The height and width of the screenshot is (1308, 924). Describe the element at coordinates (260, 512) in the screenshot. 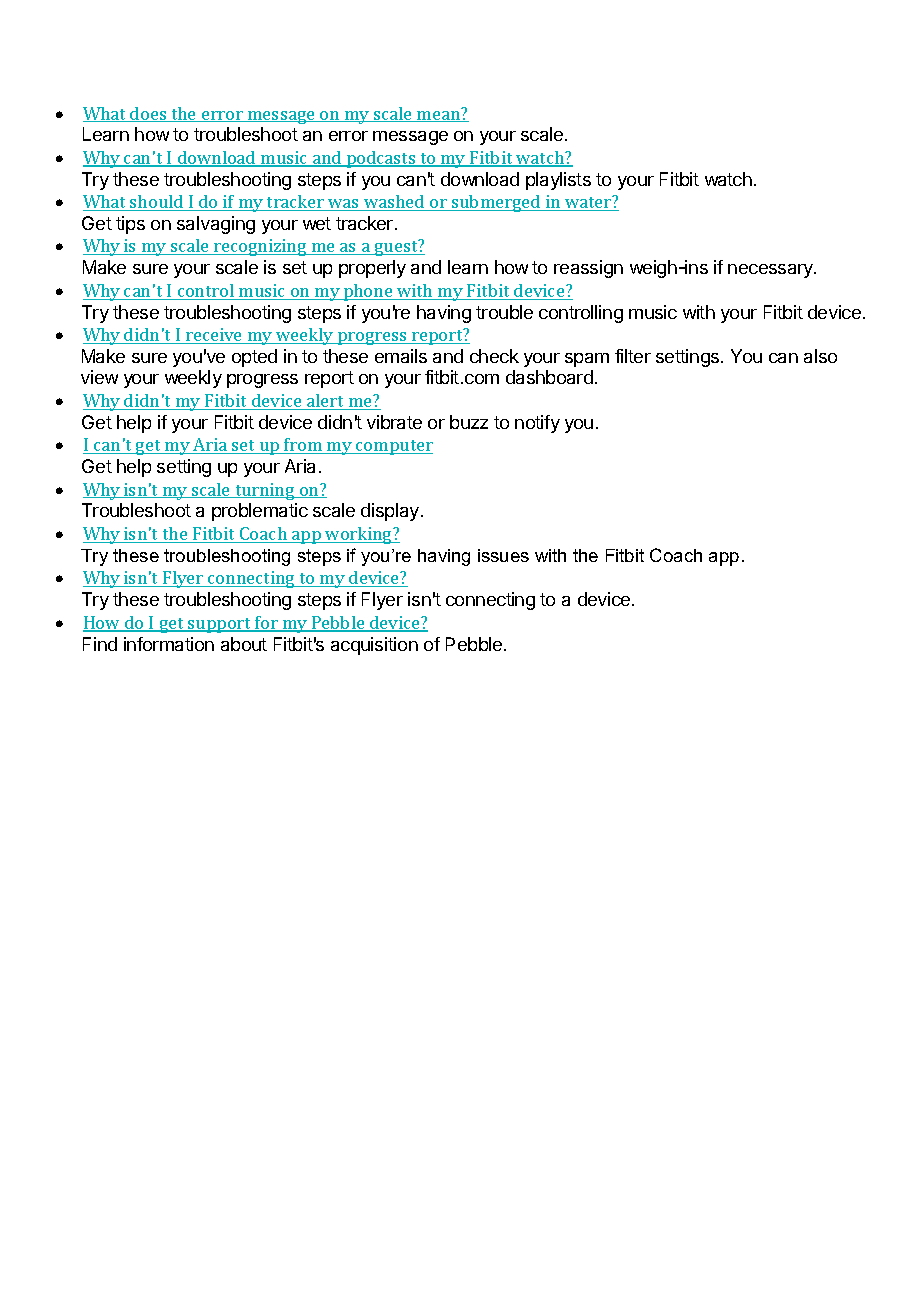

I see `problematic` at that location.
